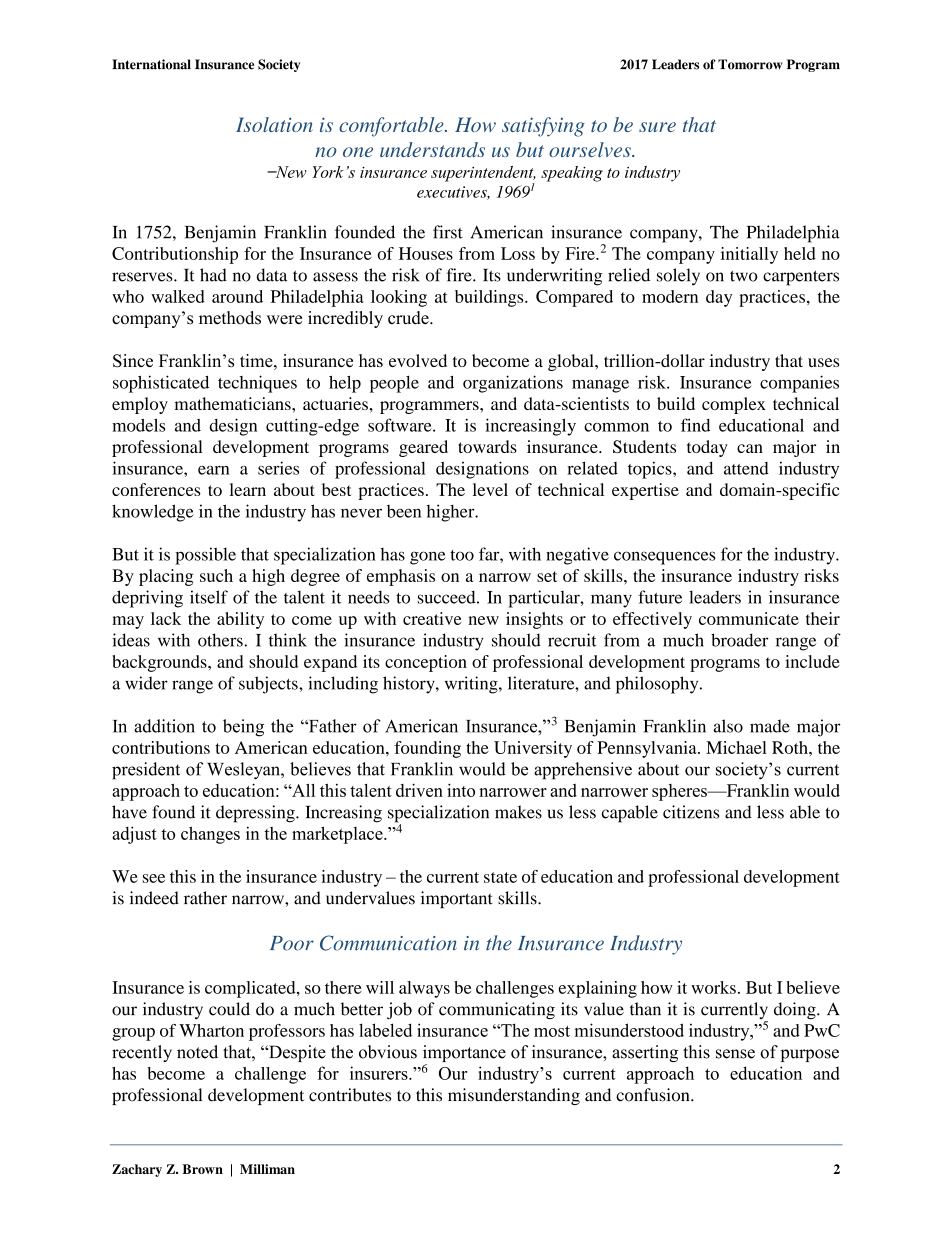 Image resolution: width=952 pixels, height=1233 pixels. I want to click on mathematicians, so click(233, 403).
